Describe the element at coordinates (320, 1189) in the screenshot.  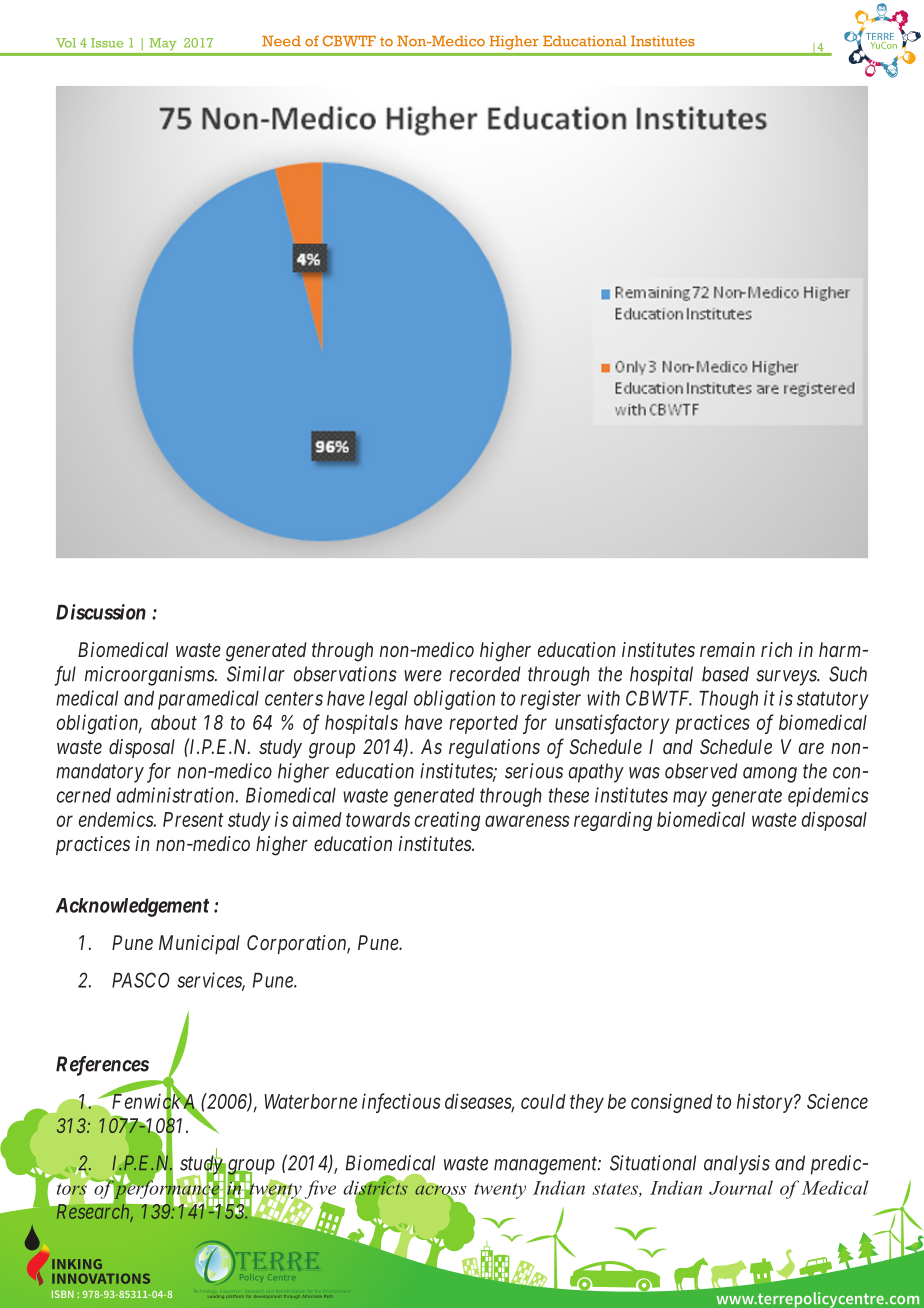
I see `five` at that location.
